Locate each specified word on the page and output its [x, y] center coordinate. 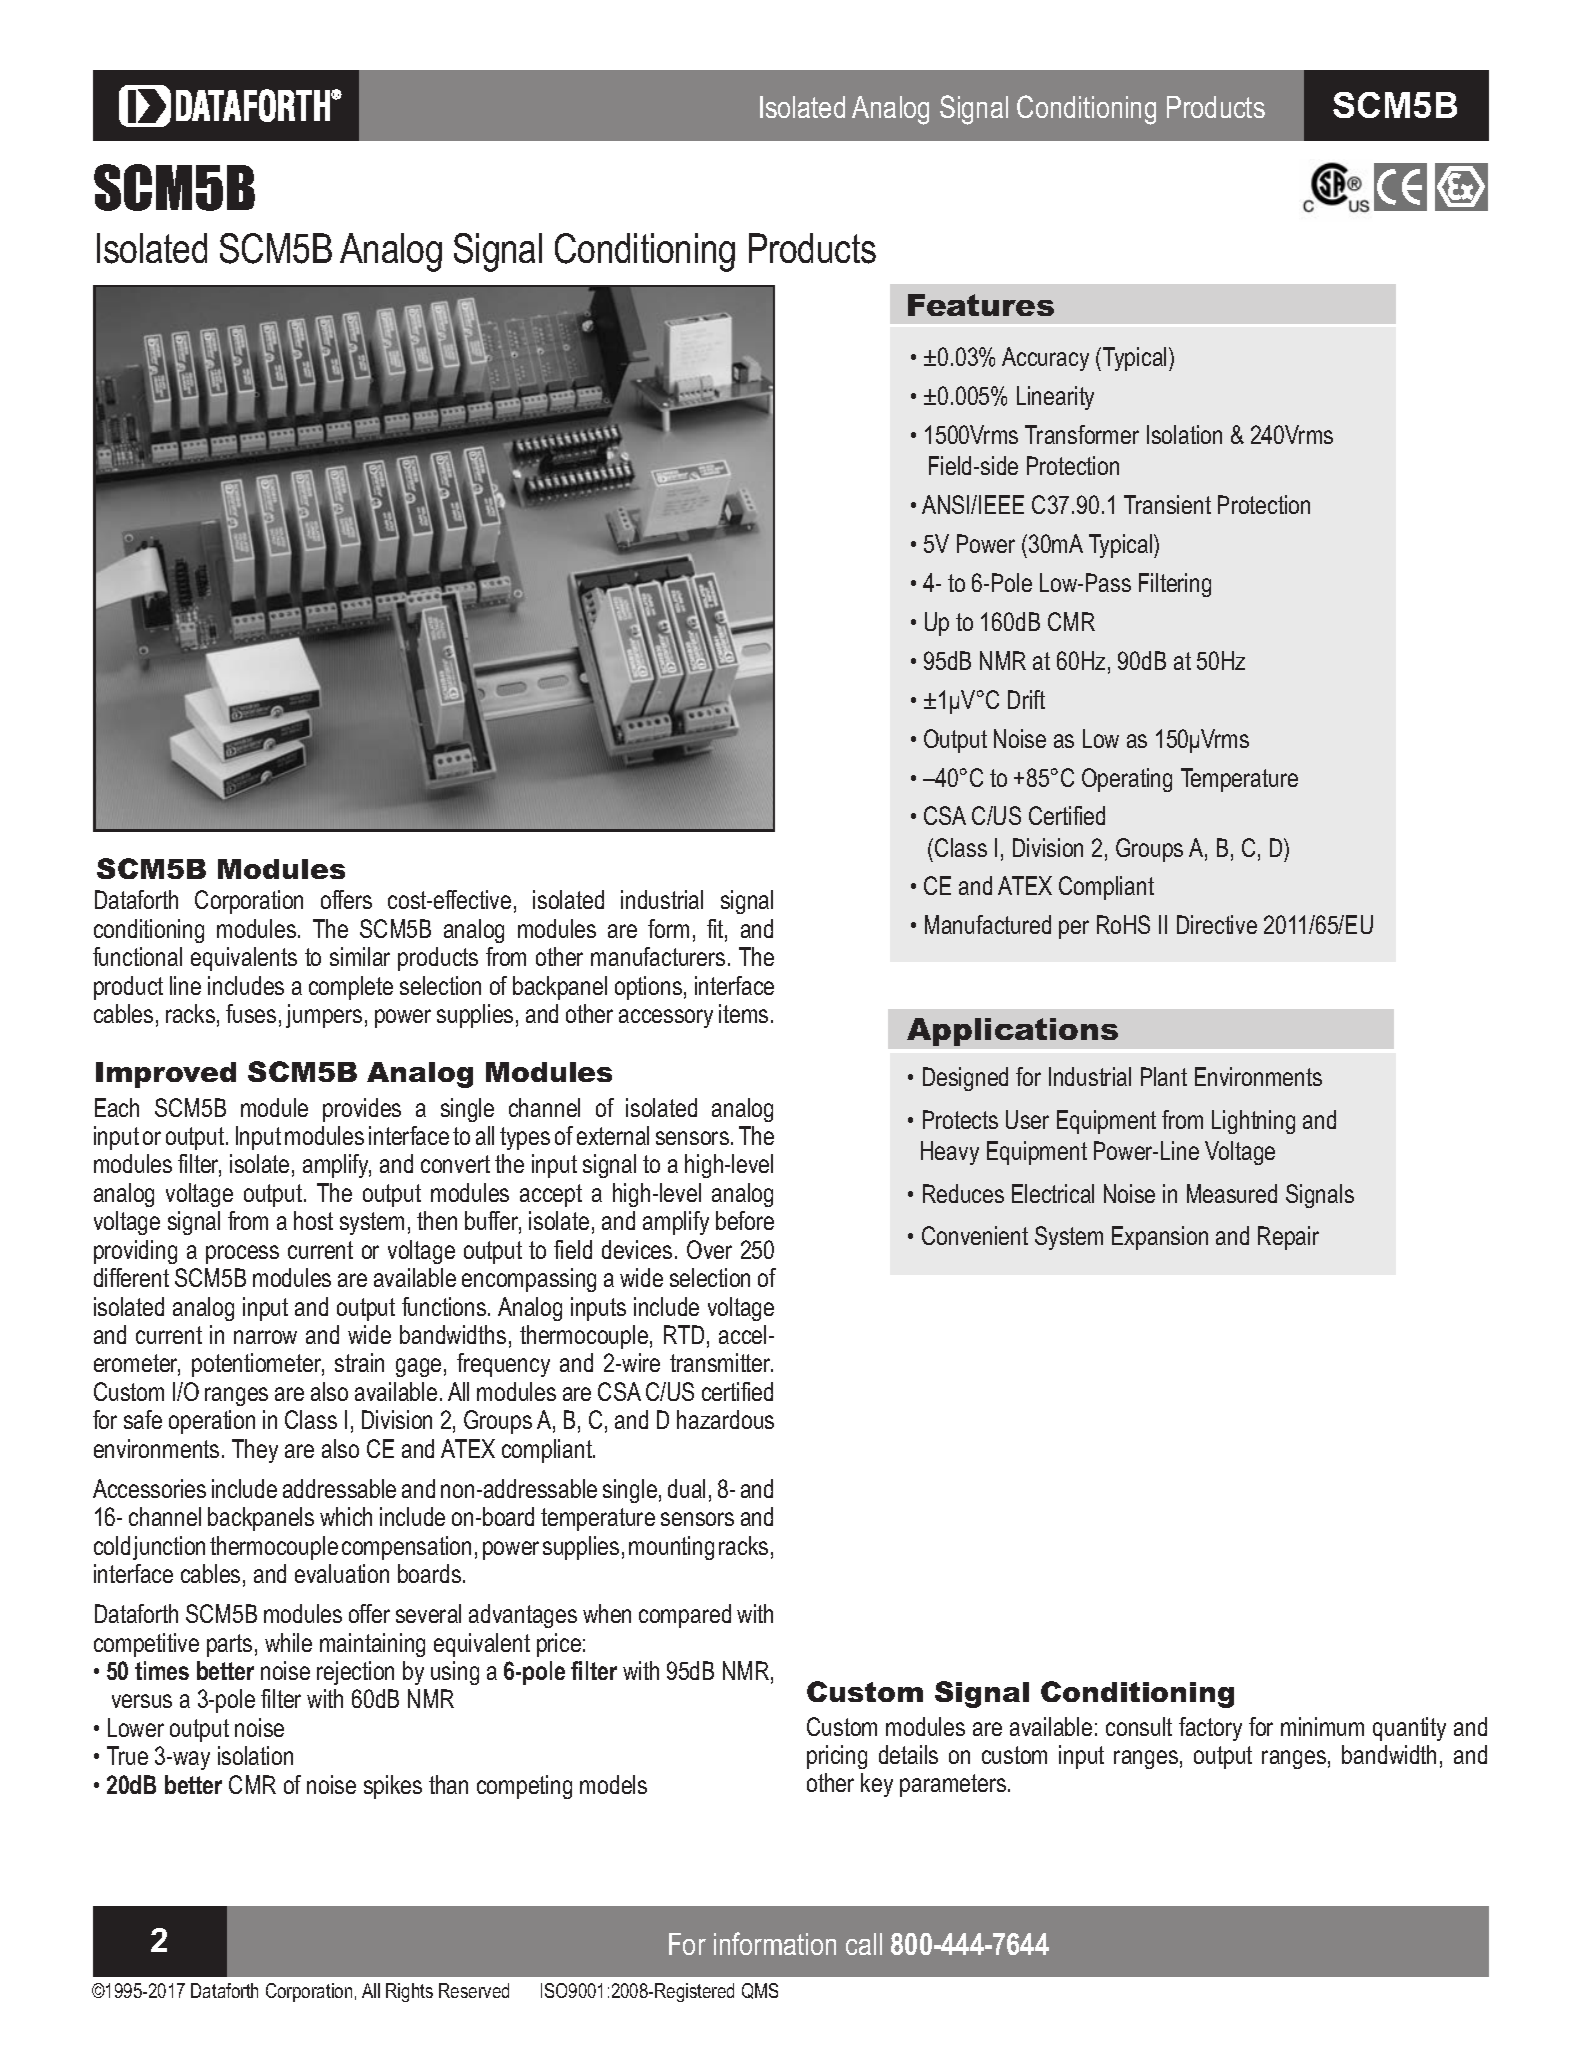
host [313, 1220]
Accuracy [1045, 359]
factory [1210, 1729]
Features [981, 305]
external [613, 1135]
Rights [409, 1992]
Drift [1026, 699]
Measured [1232, 1193]
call [864, 1944]
